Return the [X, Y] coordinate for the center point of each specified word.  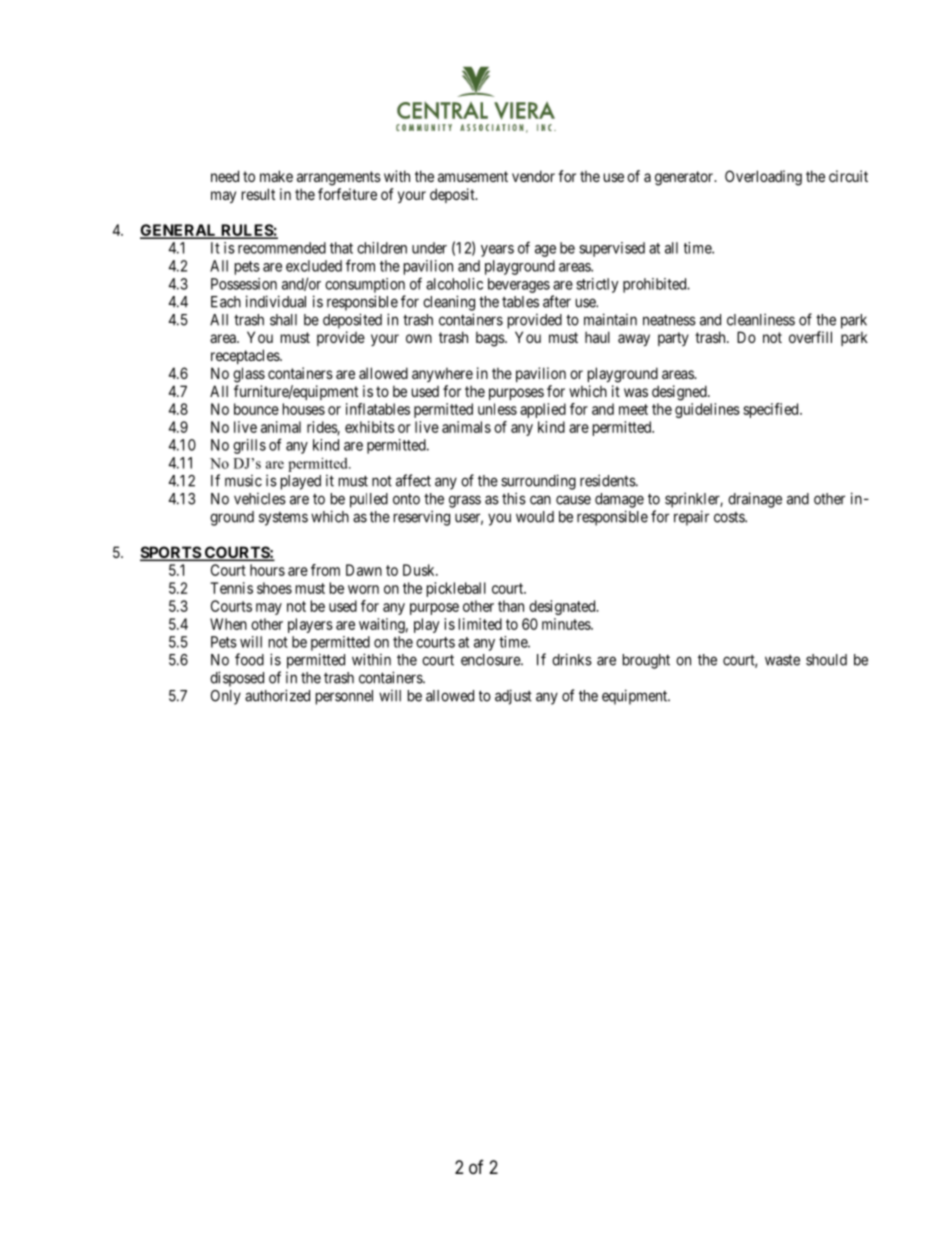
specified [772, 410]
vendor [533, 176]
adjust [513, 697]
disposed [237, 679]
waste [782, 660]
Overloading [763, 178]
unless [497, 409]
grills [249, 446]
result [258, 194]
